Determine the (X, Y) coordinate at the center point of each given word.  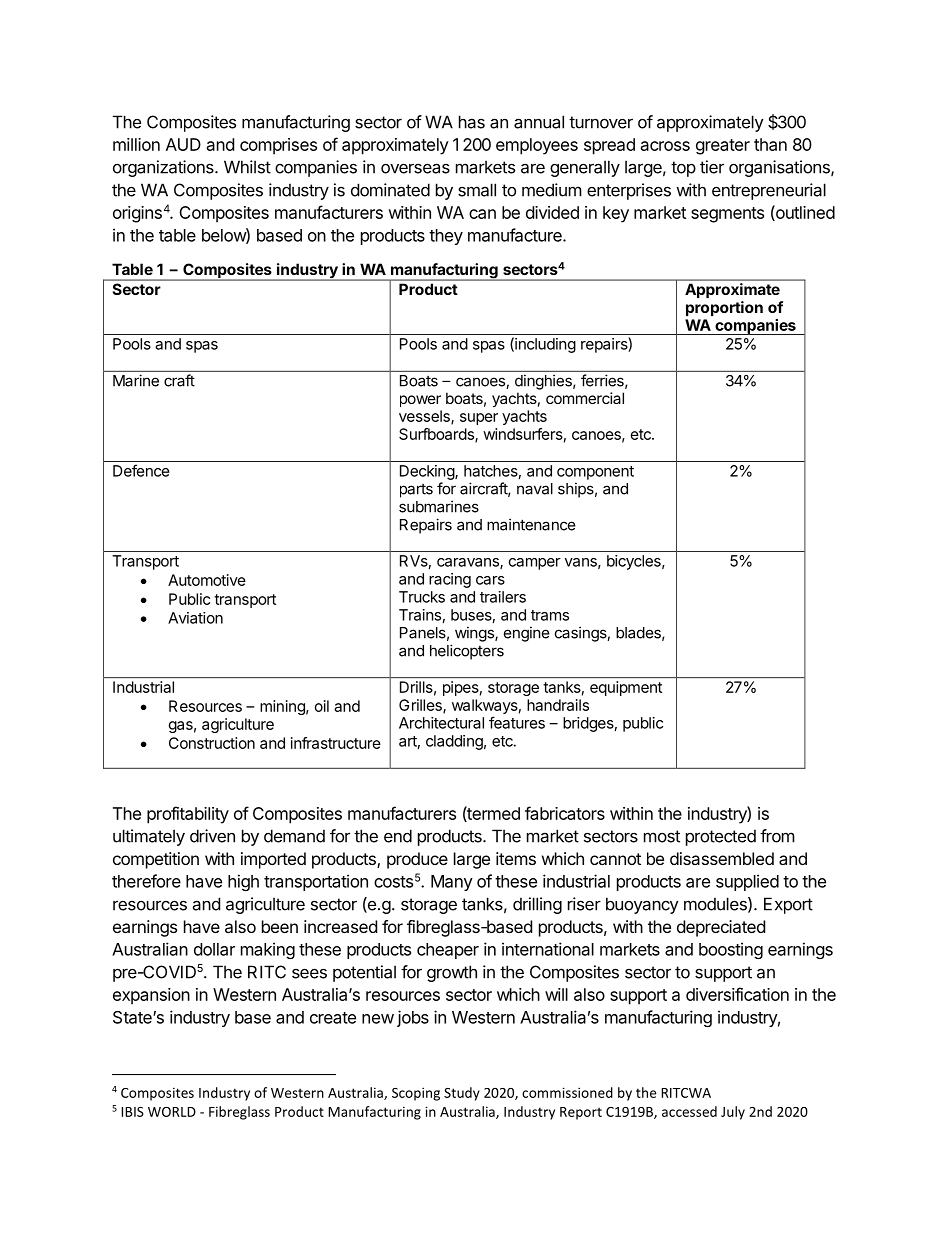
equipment (626, 688)
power (420, 401)
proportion (724, 308)
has (472, 122)
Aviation (195, 618)
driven (212, 836)
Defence (141, 470)
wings (475, 634)
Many (452, 883)
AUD (183, 144)
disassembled (722, 858)
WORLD (172, 1112)
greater (723, 147)
